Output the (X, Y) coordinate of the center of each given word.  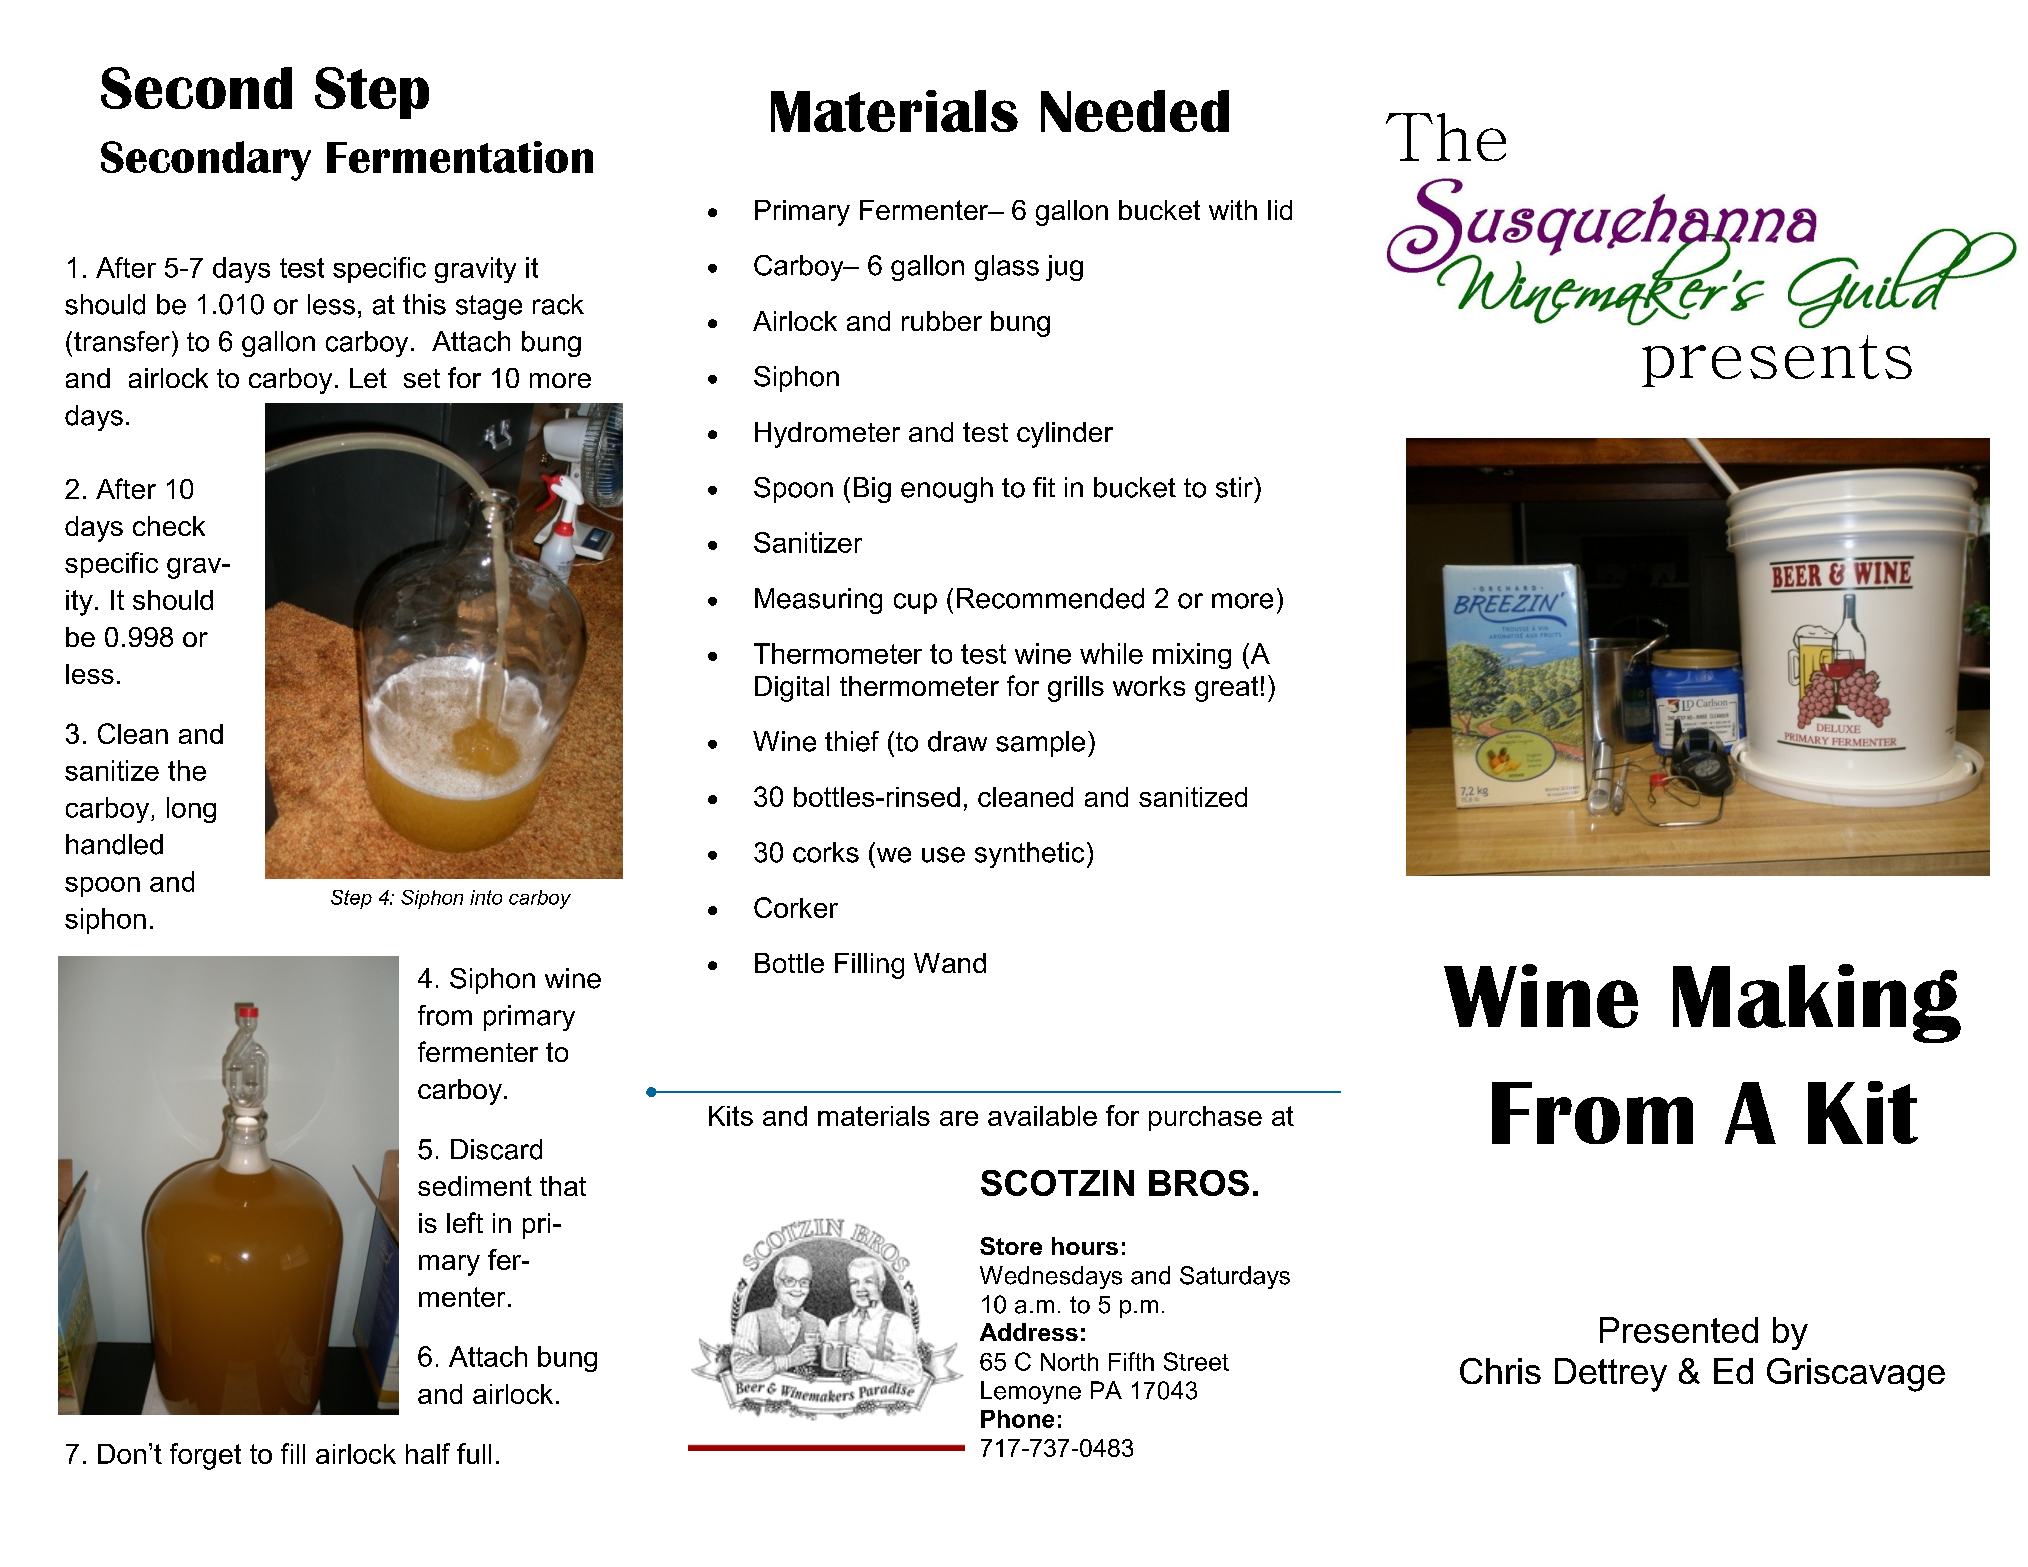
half (428, 1453)
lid (1280, 210)
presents (1777, 361)
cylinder (1065, 435)
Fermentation (460, 157)
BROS (1199, 1183)
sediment (475, 1186)
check (169, 526)
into (486, 897)
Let (368, 378)
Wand (950, 963)
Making (1817, 1003)
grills (1076, 689)
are (959, 1118)
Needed (1135, 111)
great (1226, 689)
